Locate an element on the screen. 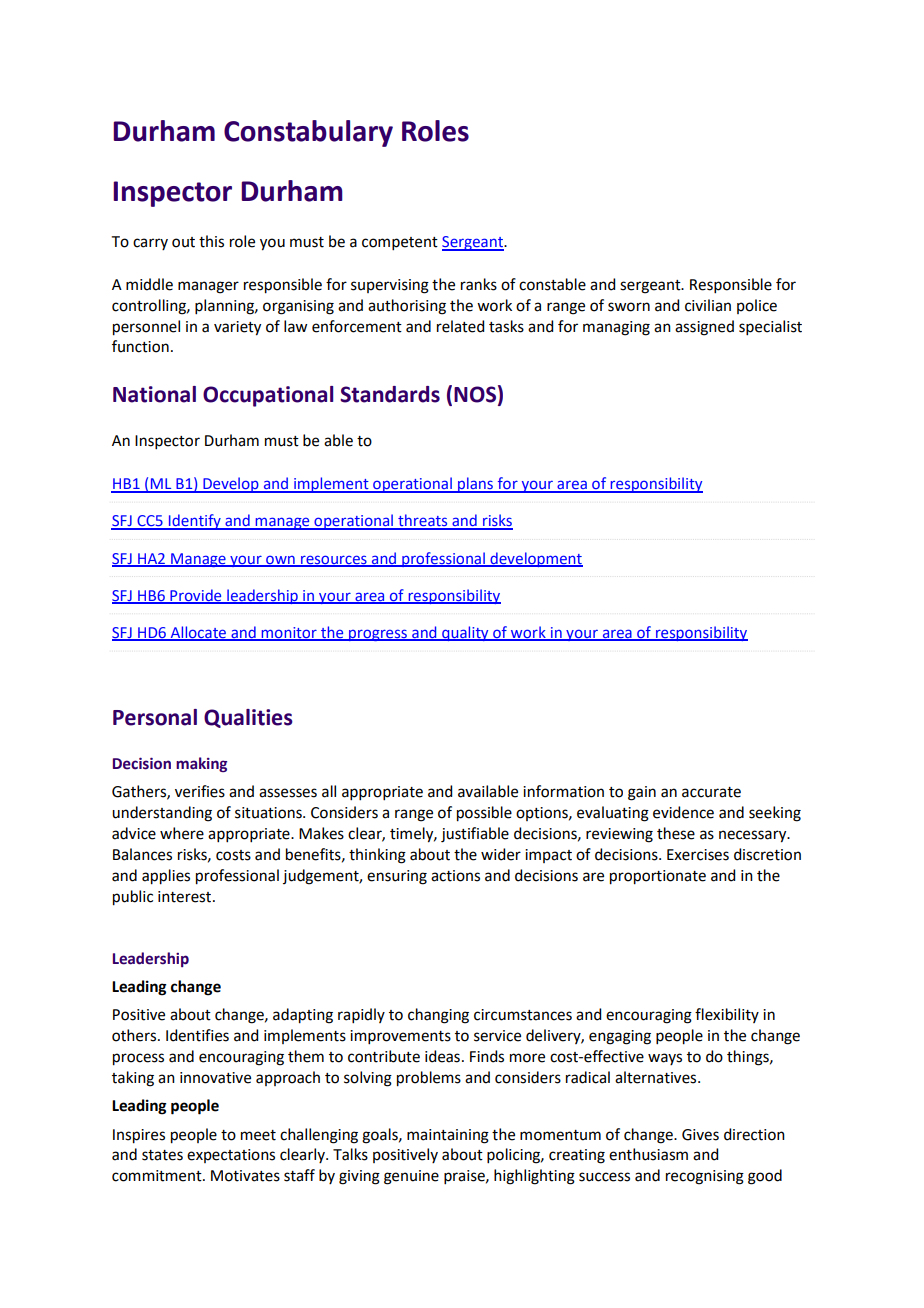 This screenshot has width=924, height=1308. maintaining is located at coordinates (448, 1136).
